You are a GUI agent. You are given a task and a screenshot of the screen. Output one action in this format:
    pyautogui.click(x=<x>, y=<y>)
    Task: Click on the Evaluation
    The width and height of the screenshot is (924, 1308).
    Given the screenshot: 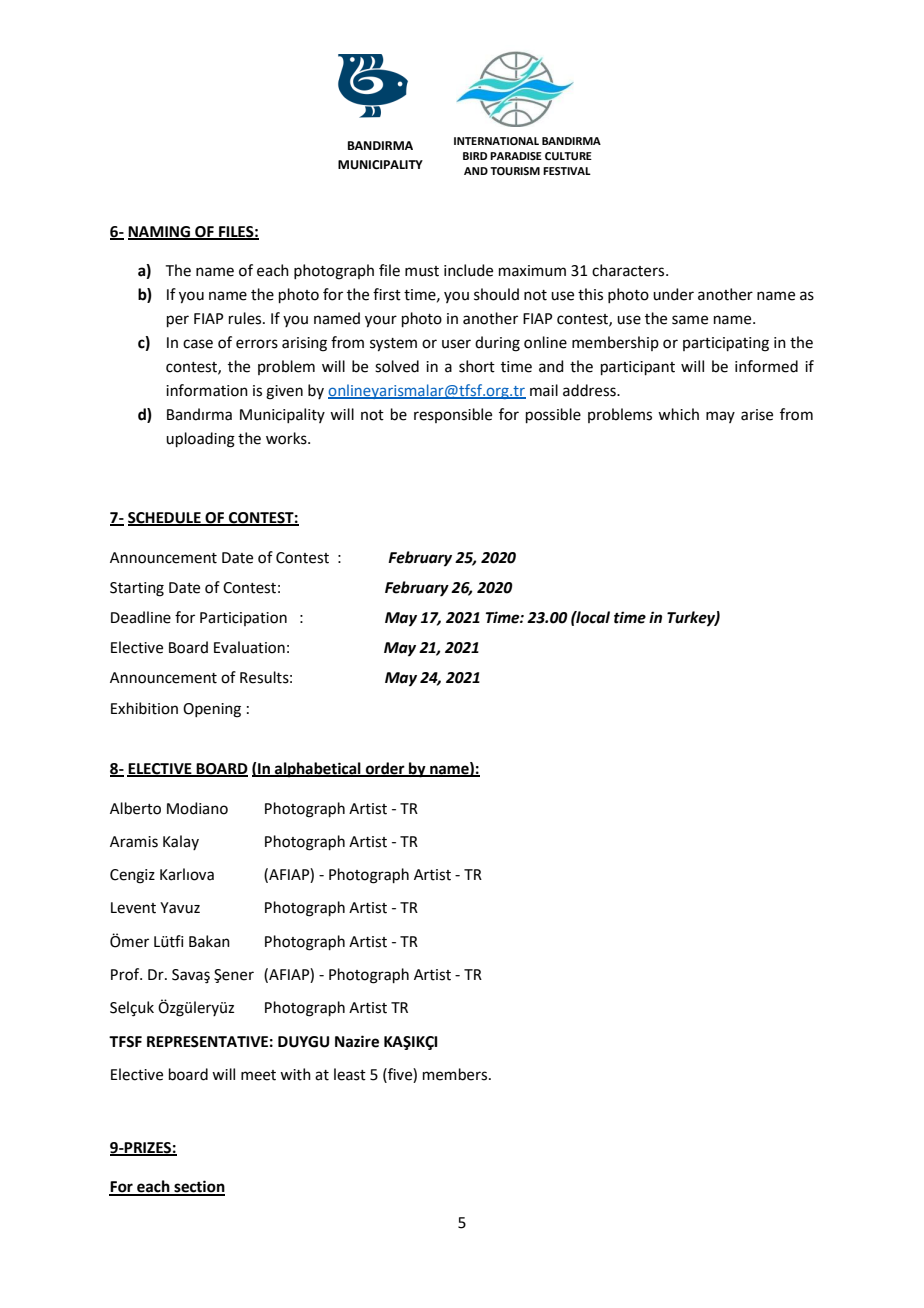 What is the action you would take?
    pyautogui.click(x=249, y=647)
